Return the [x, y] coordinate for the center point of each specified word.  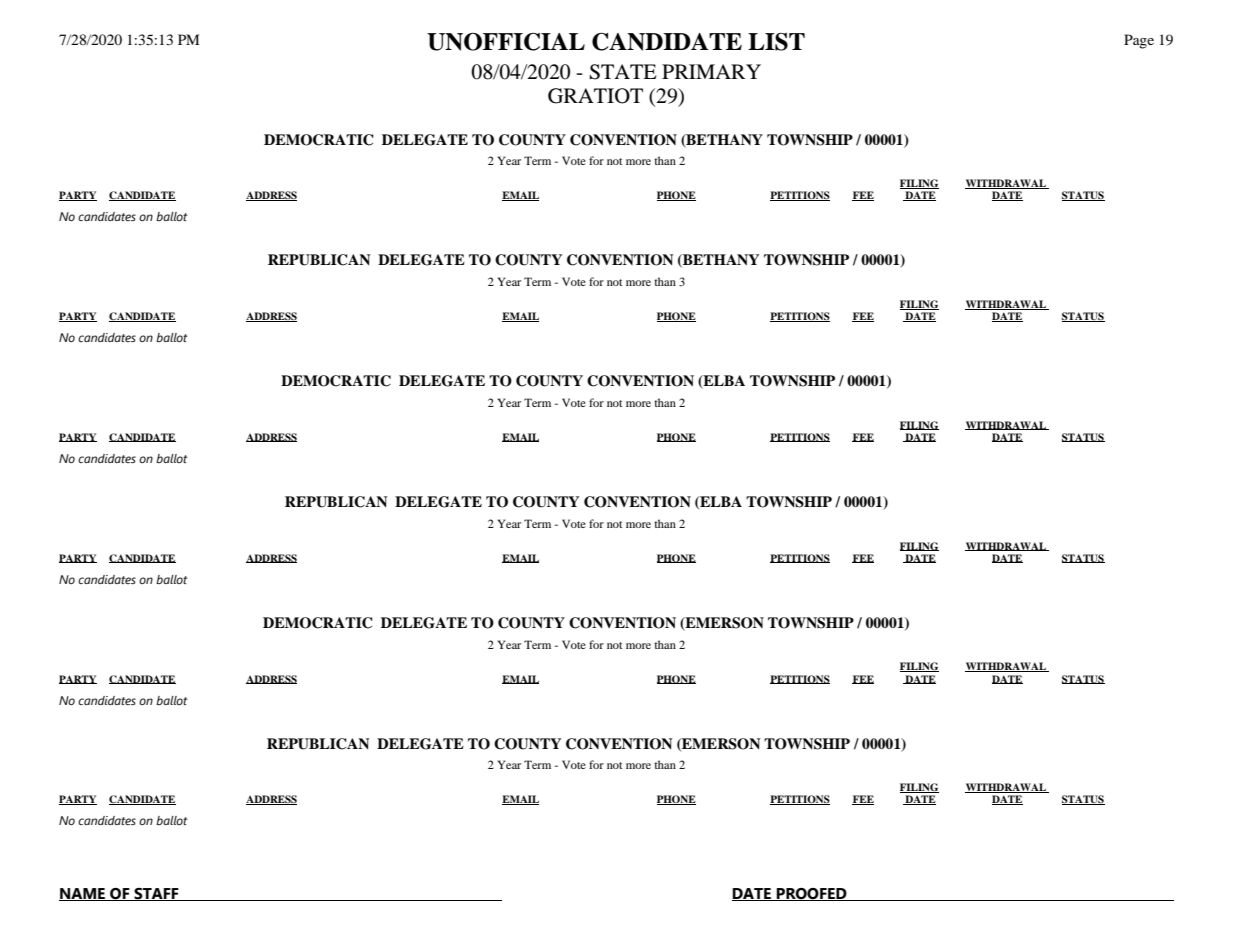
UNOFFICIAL [506, 42]
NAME [83, 894]
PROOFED [812, 894]
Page [1139, 41]
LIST [776, 42]
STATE [623, 72]
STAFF [156, 894]
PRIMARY [711, 71]
